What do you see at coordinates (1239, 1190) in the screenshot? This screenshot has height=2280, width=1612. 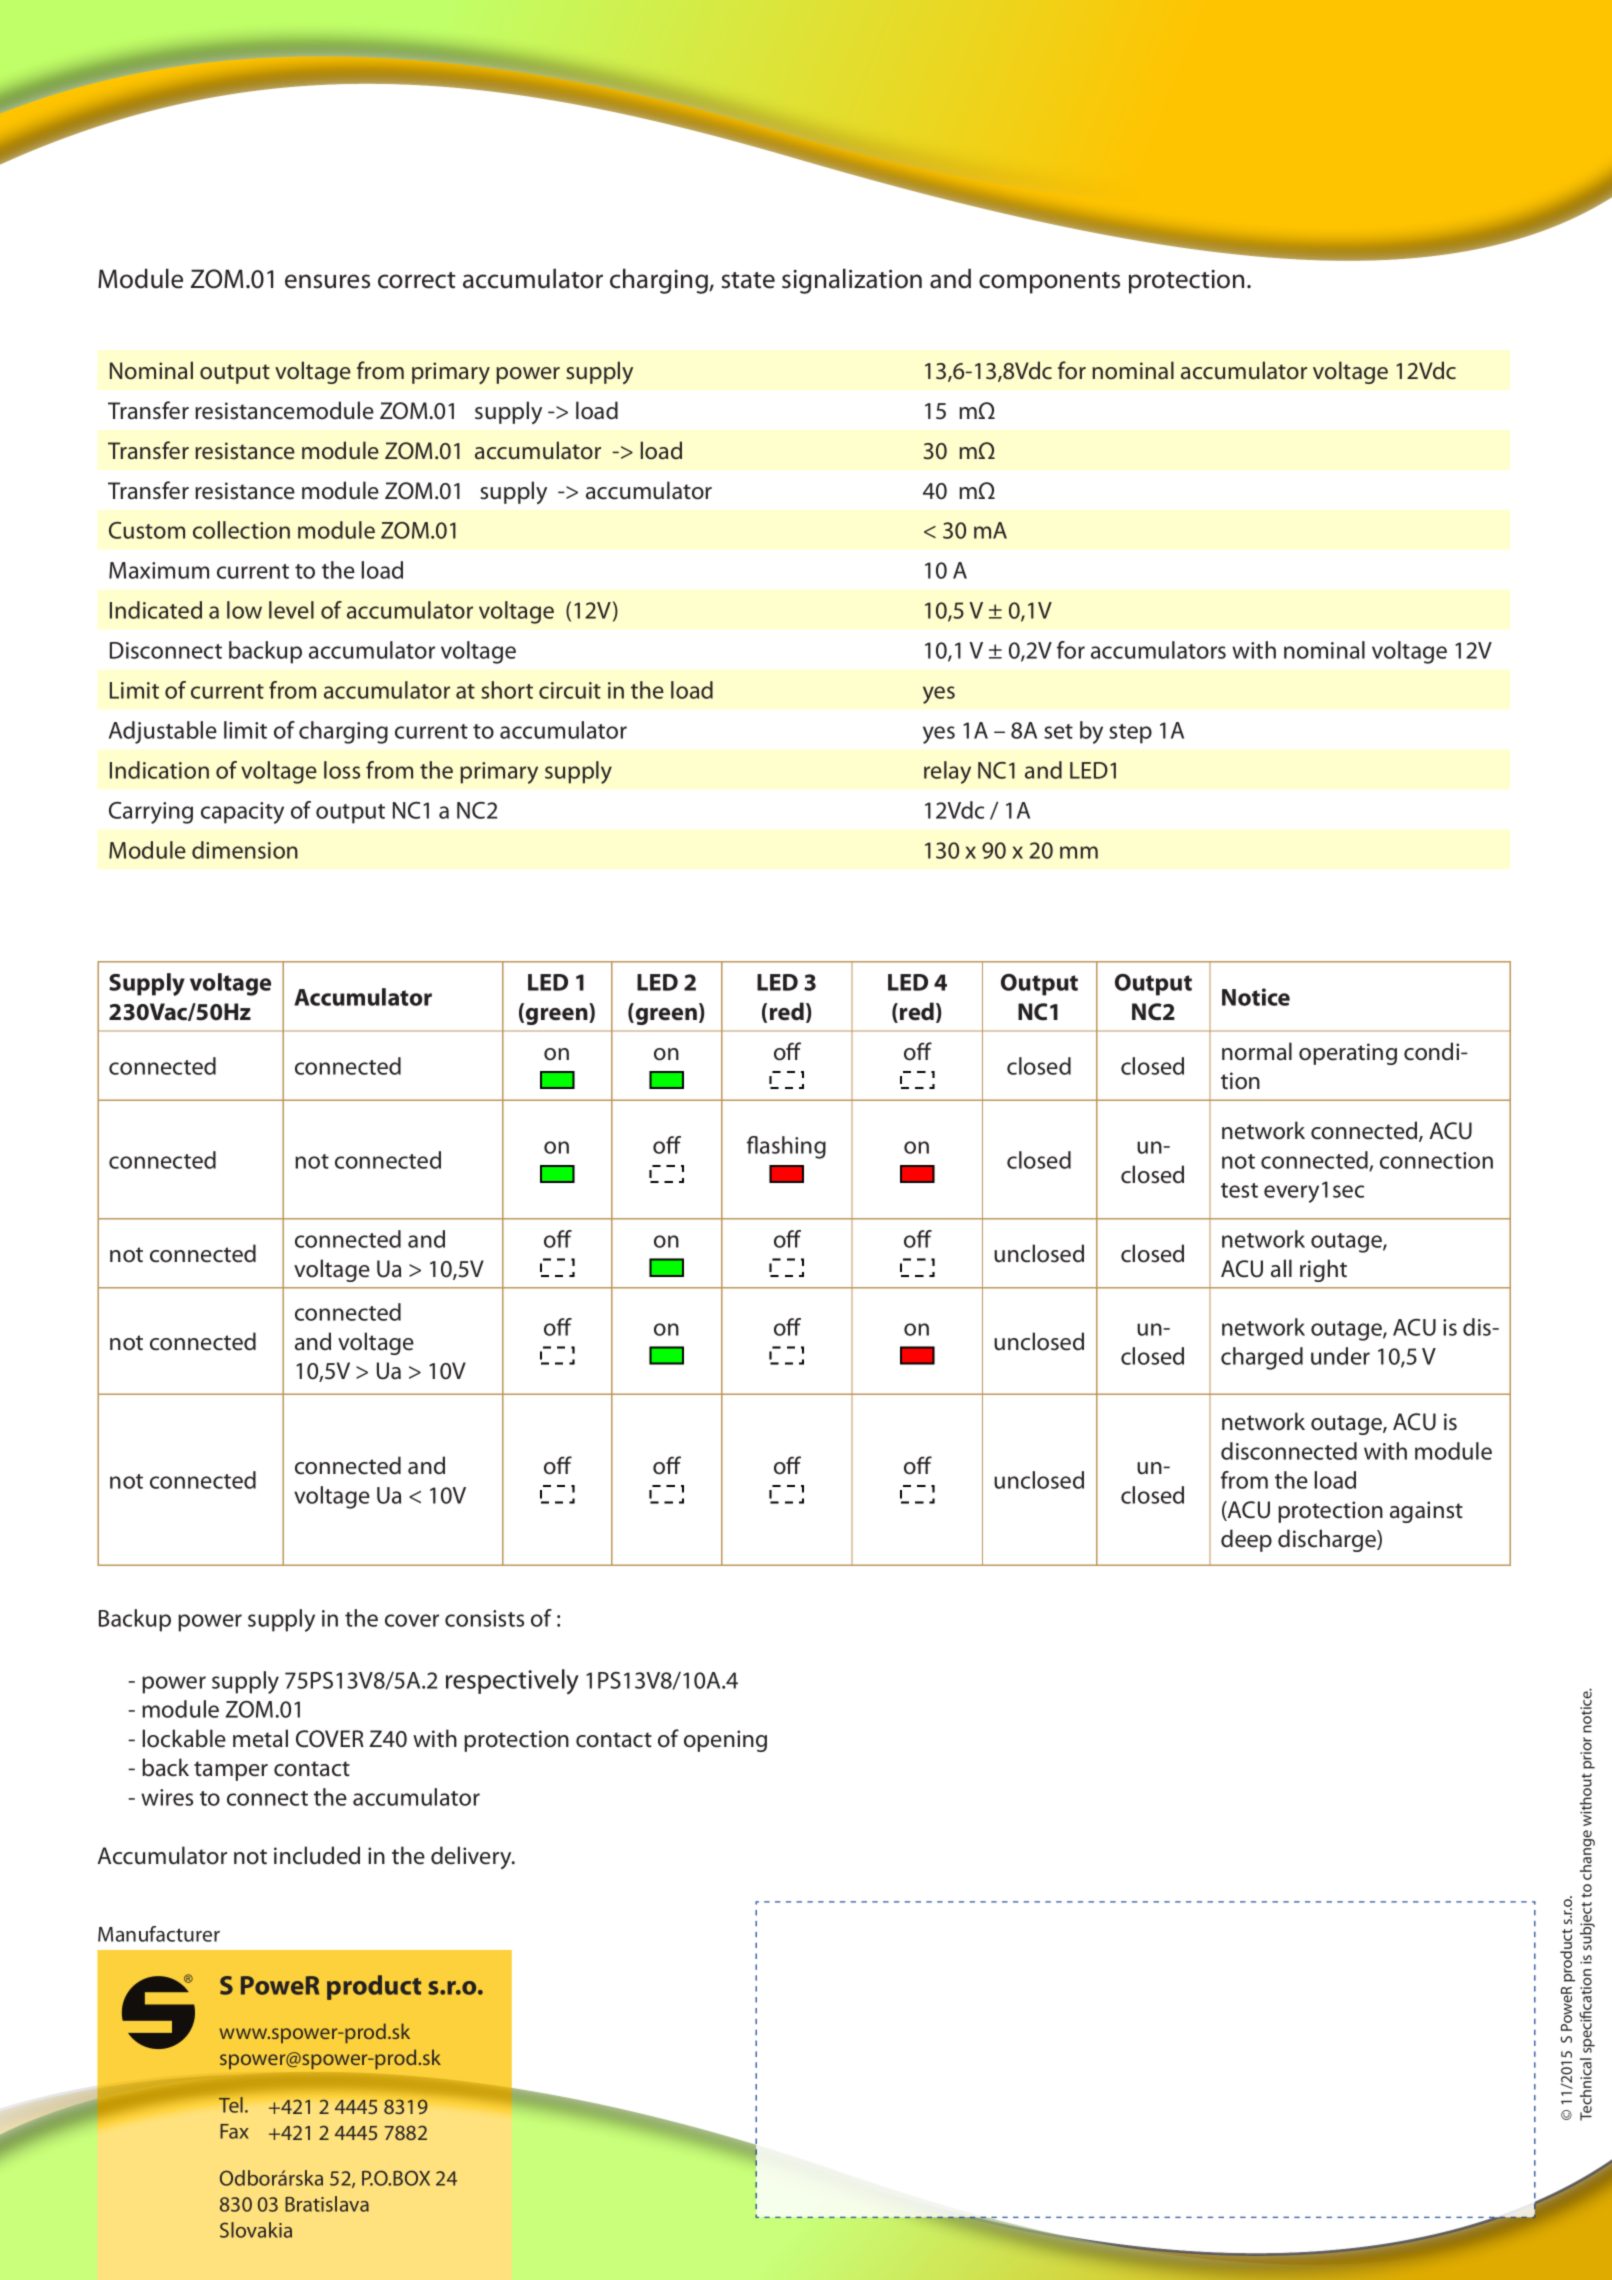 I see `test` at bounding box center [1239, 1190].
